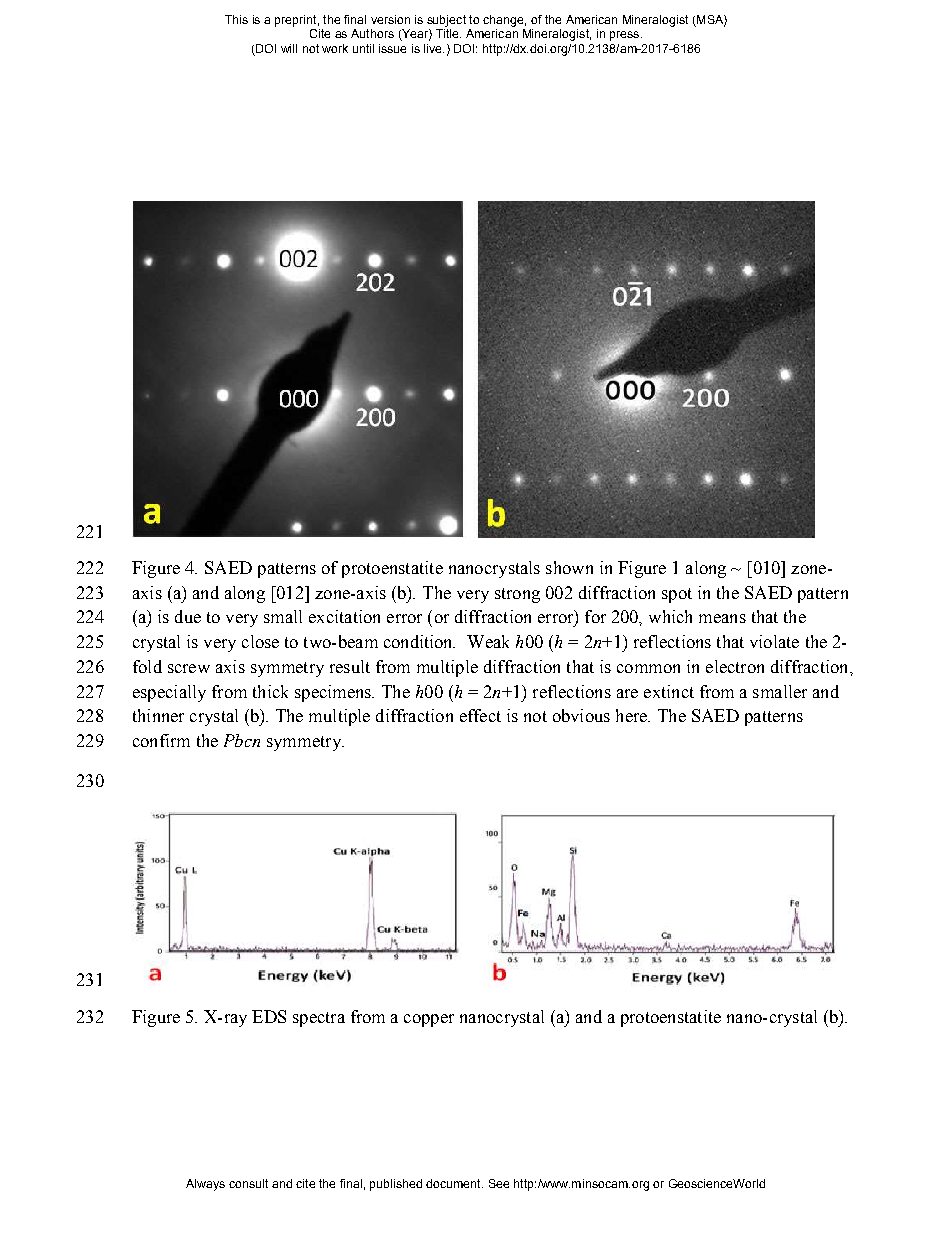  What do you see at coordinates (669, 691) in the page?
I see `extinct` at bounding box center [669, 691].
